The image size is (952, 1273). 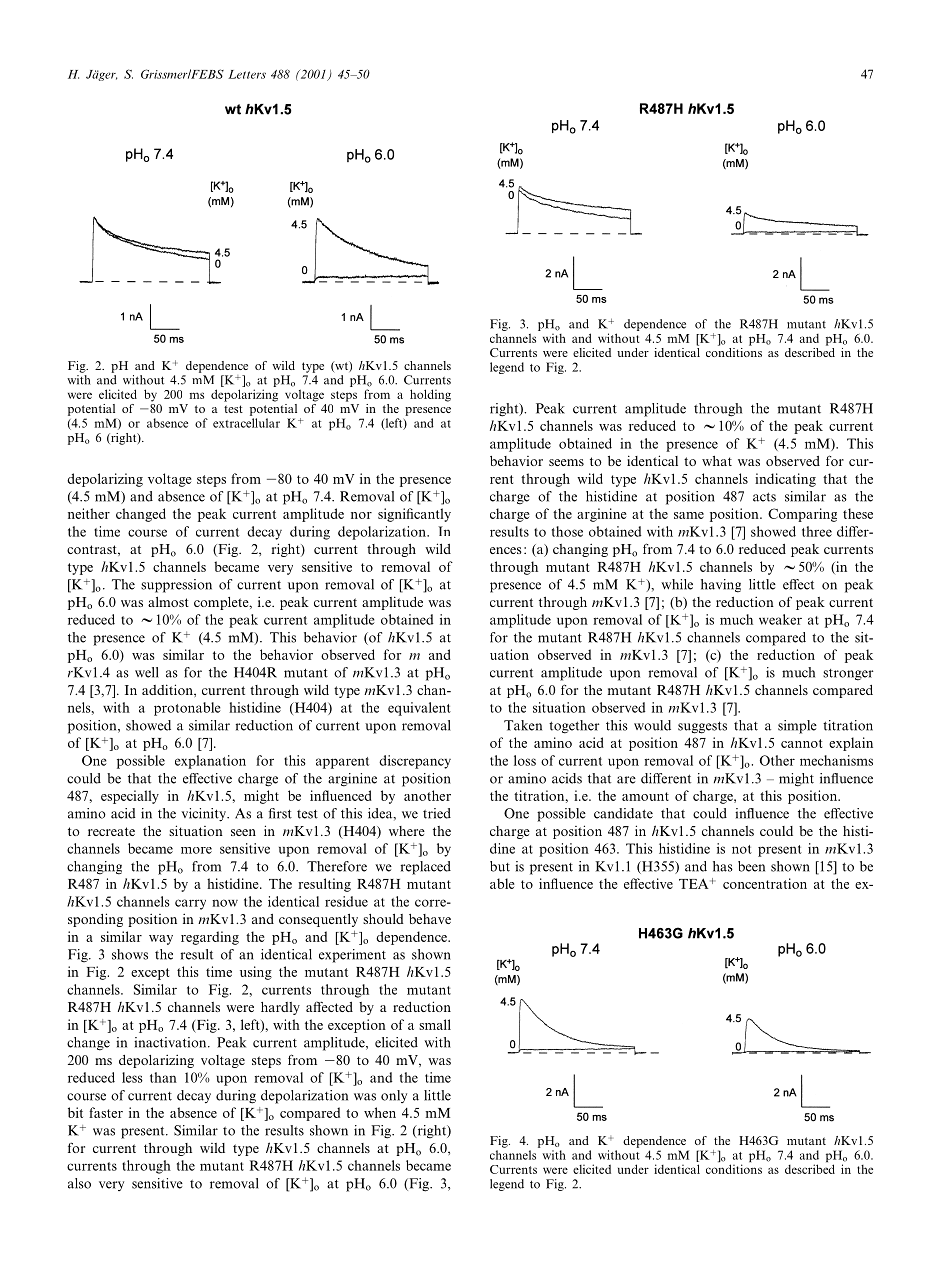 What do you see at coordinates (717, 461) in the screenshot?
I see `what` at bounding box center [717, 461].
